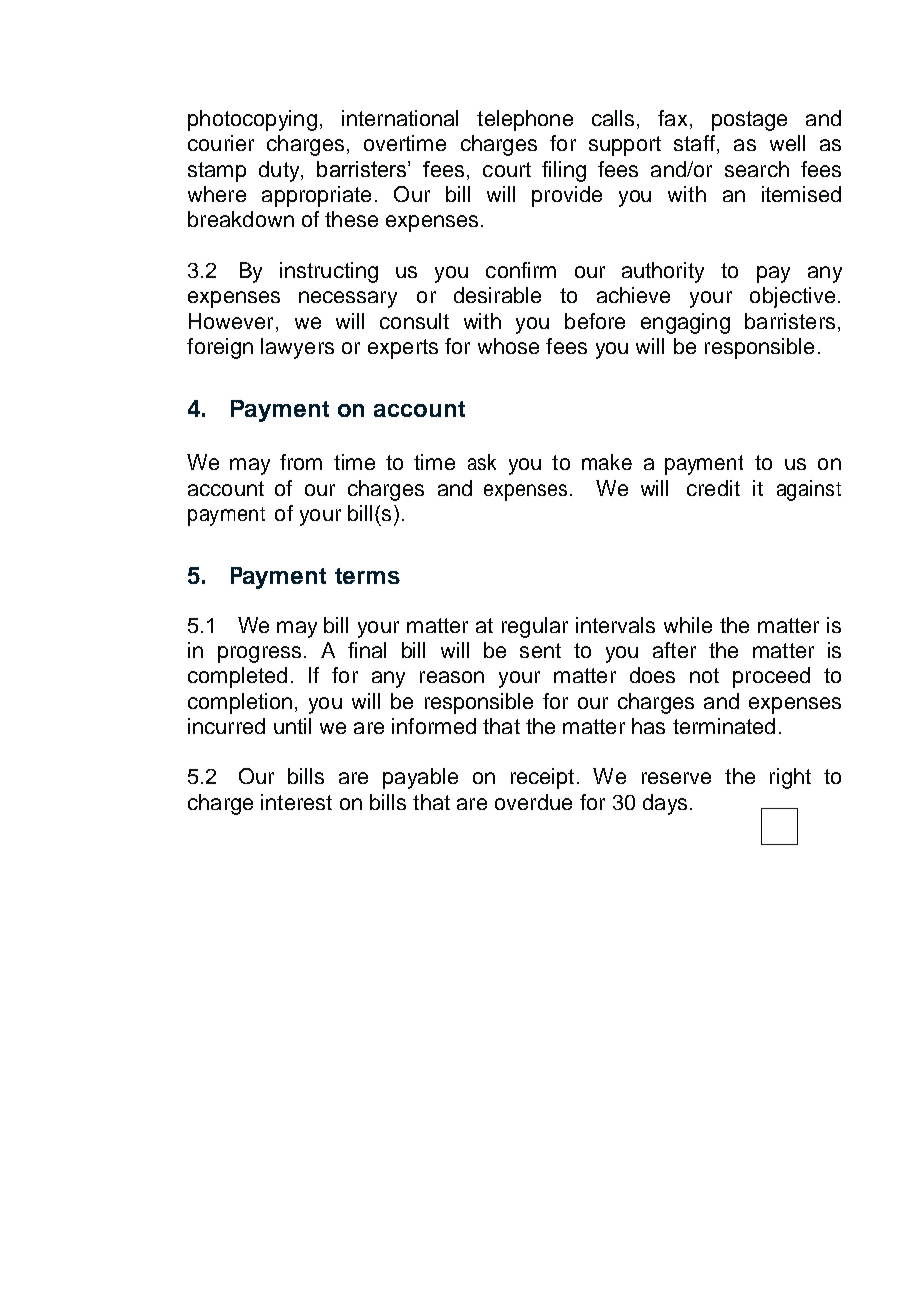  What do you see at coordinates (252, 120) in the page?
I see `photocopying` at bounding box center [252, 120].
